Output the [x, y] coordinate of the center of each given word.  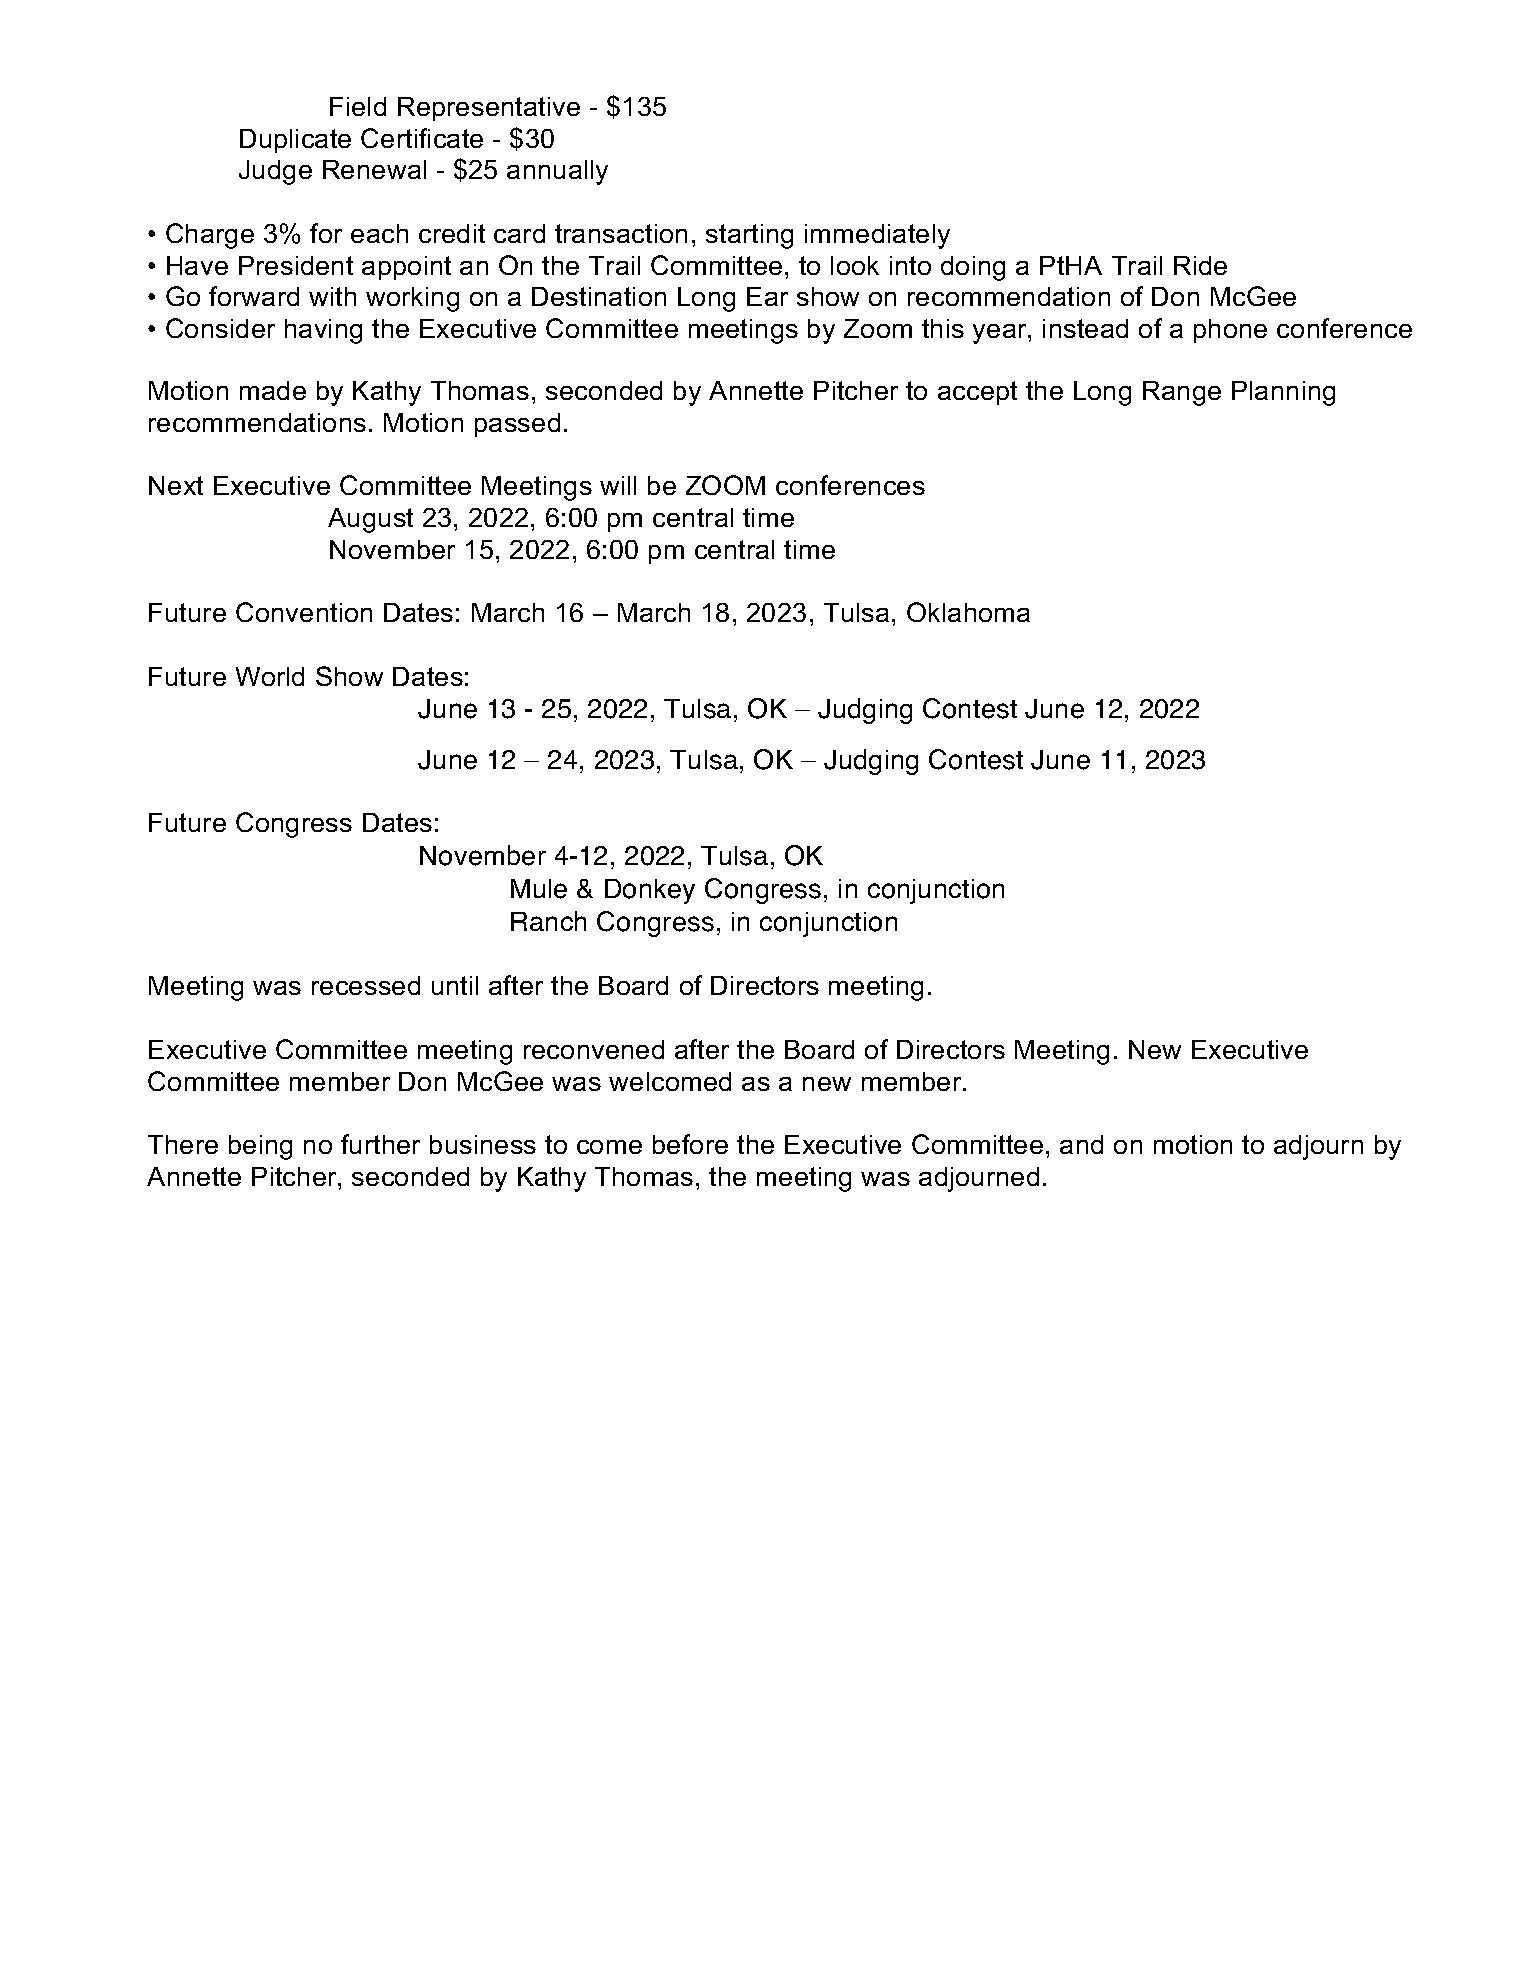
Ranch [548, 921]
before [690, 1144]
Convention [304, 612]
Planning [1283, 393]
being [260, 1147]
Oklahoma [968, 612]
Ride [1200, 265]
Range [1182, 393]
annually [557, 172]
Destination [599, 296]
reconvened [594, 1049]
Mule [539, 889]
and [1081, 1144]
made [273, 390]
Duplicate [295, 141]
